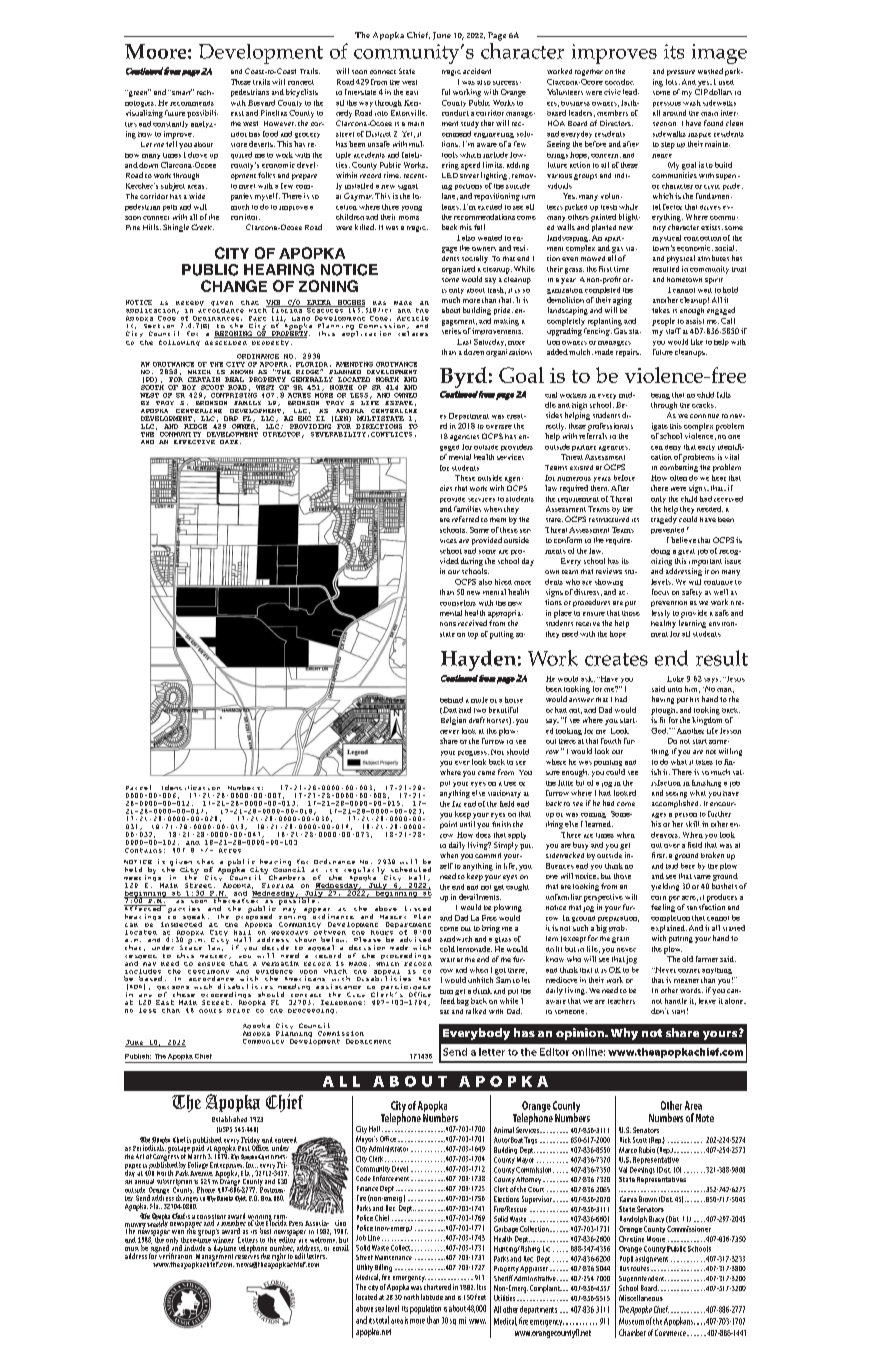  Describe the element at coordinates (437, 1287) in the screenshot. I see `chartered` at that location.
